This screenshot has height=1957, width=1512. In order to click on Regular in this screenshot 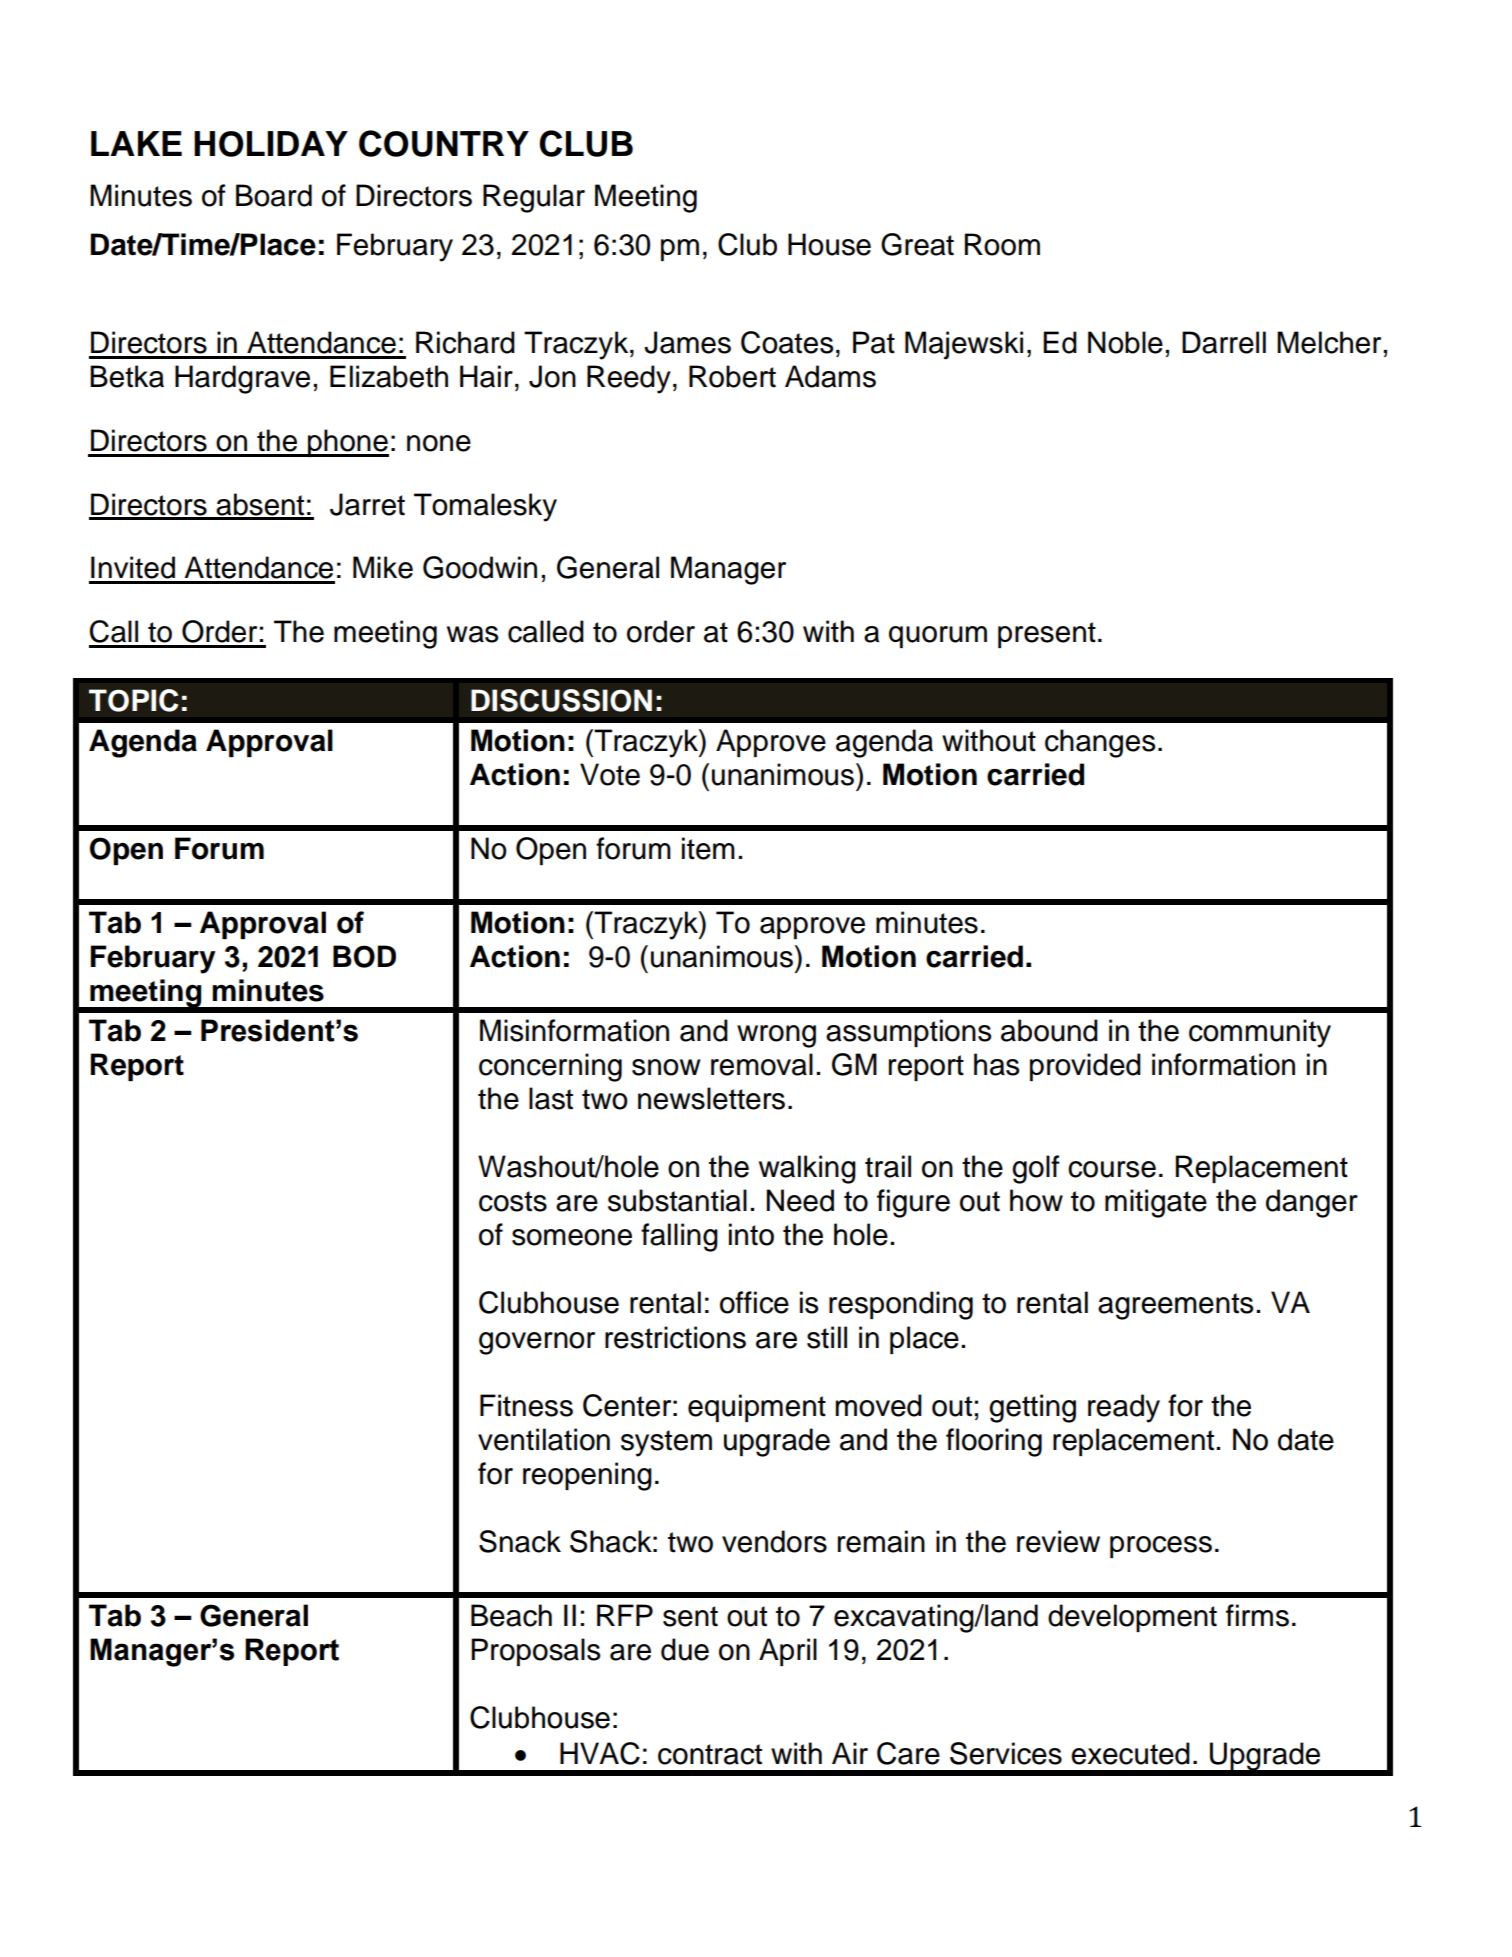, I will do `click(534, 198)`.
